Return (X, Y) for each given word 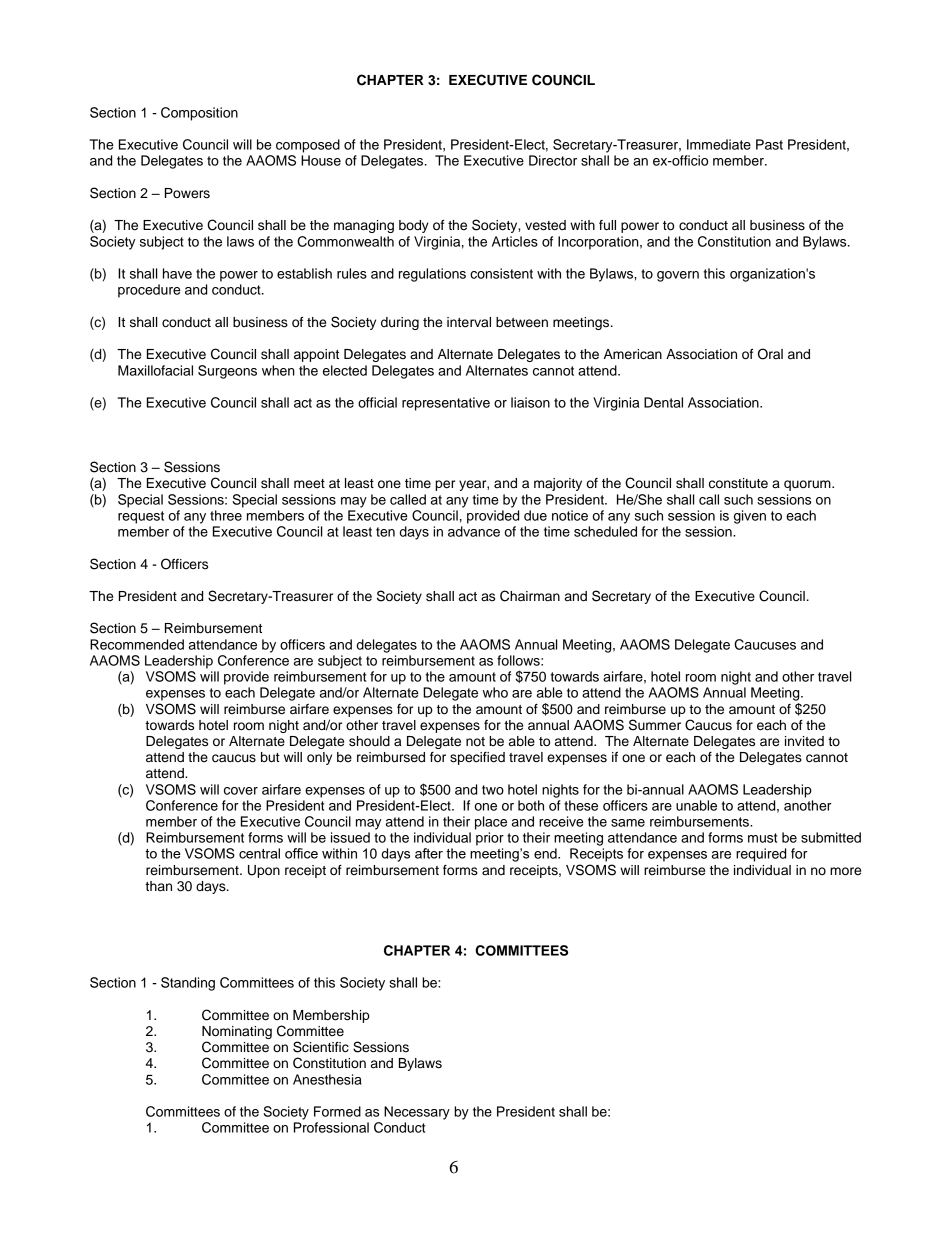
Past (769, 144)
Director (553, 160)
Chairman (530, 596)
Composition (199, 114)
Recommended (137, 644)
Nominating (237, 1034)
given (750, 517)
